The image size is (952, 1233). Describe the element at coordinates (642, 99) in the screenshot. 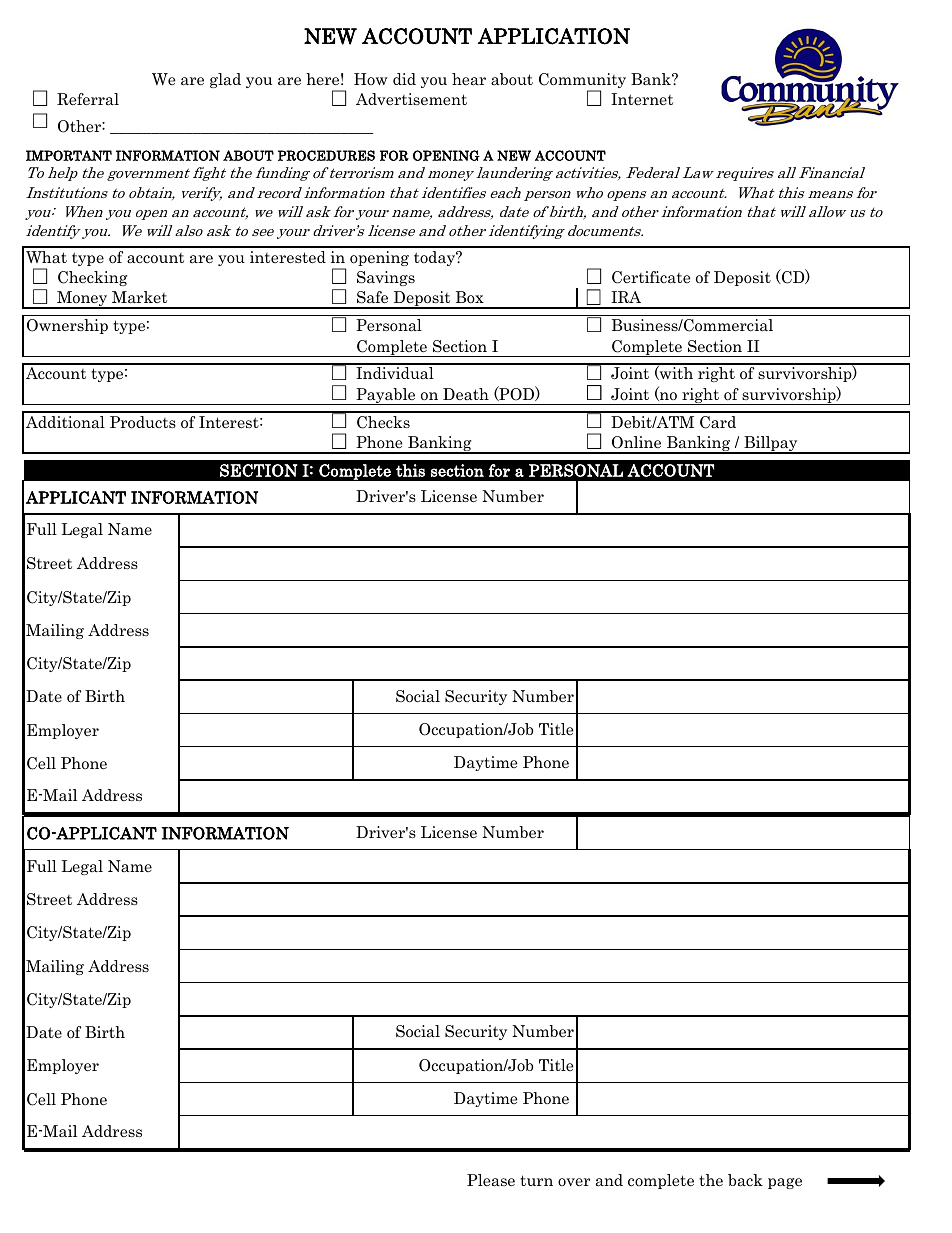

I see `Internet` at that location.
